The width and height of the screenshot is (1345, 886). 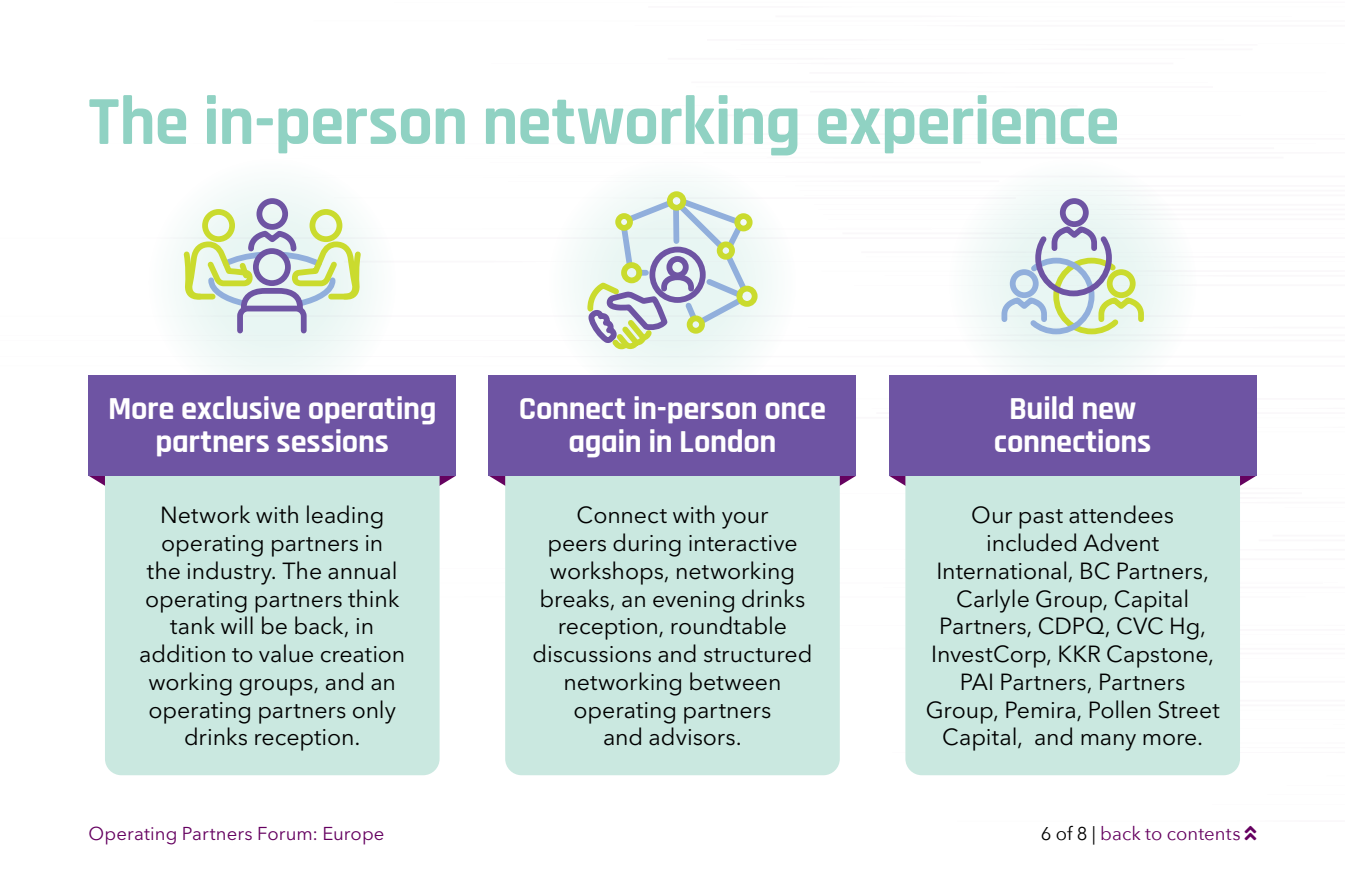 I want to click on experience, so click(x=967, y=124).
